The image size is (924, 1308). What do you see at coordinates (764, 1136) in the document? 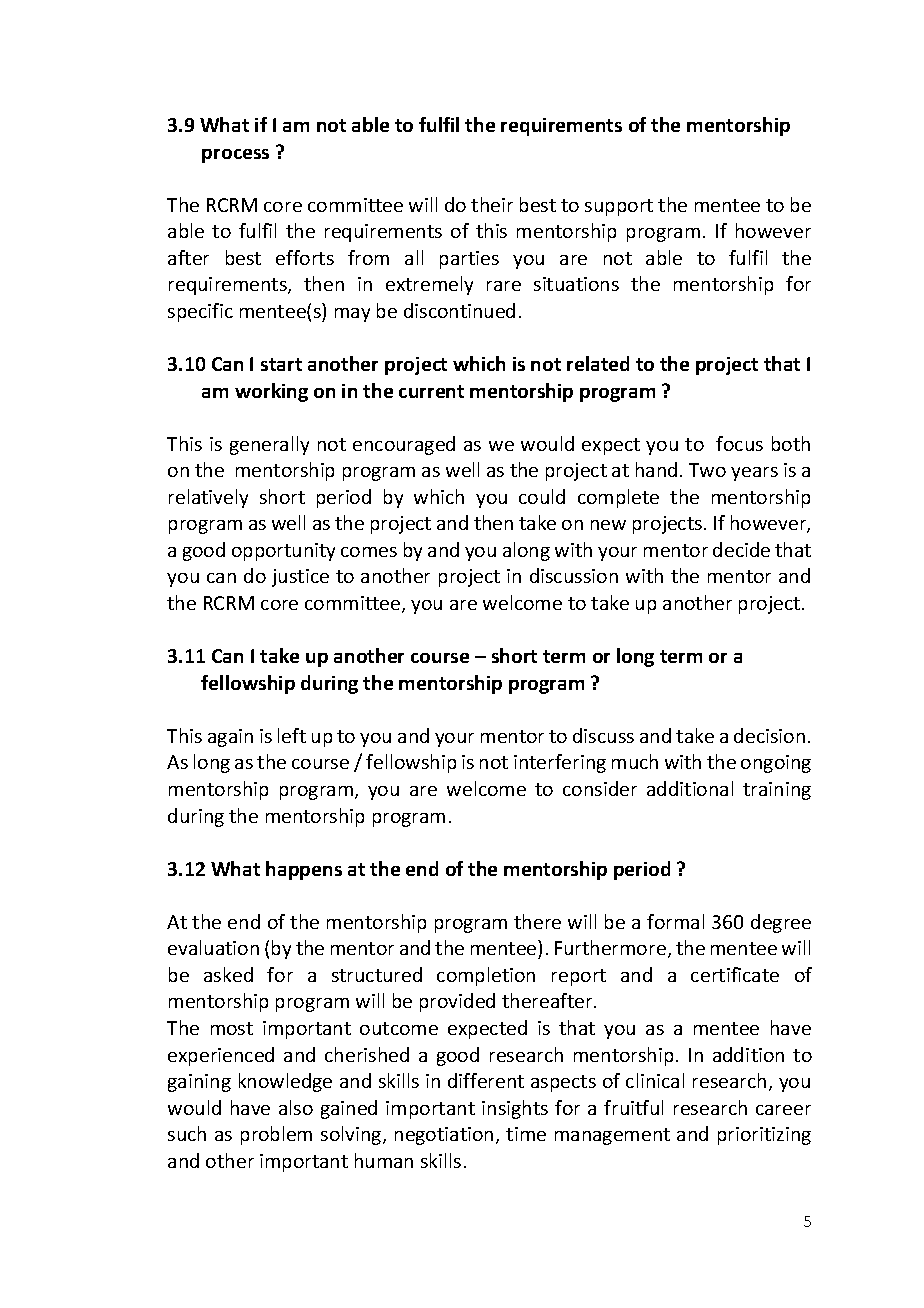
I see `prioritizing` at bounding box center [764, 1136].
